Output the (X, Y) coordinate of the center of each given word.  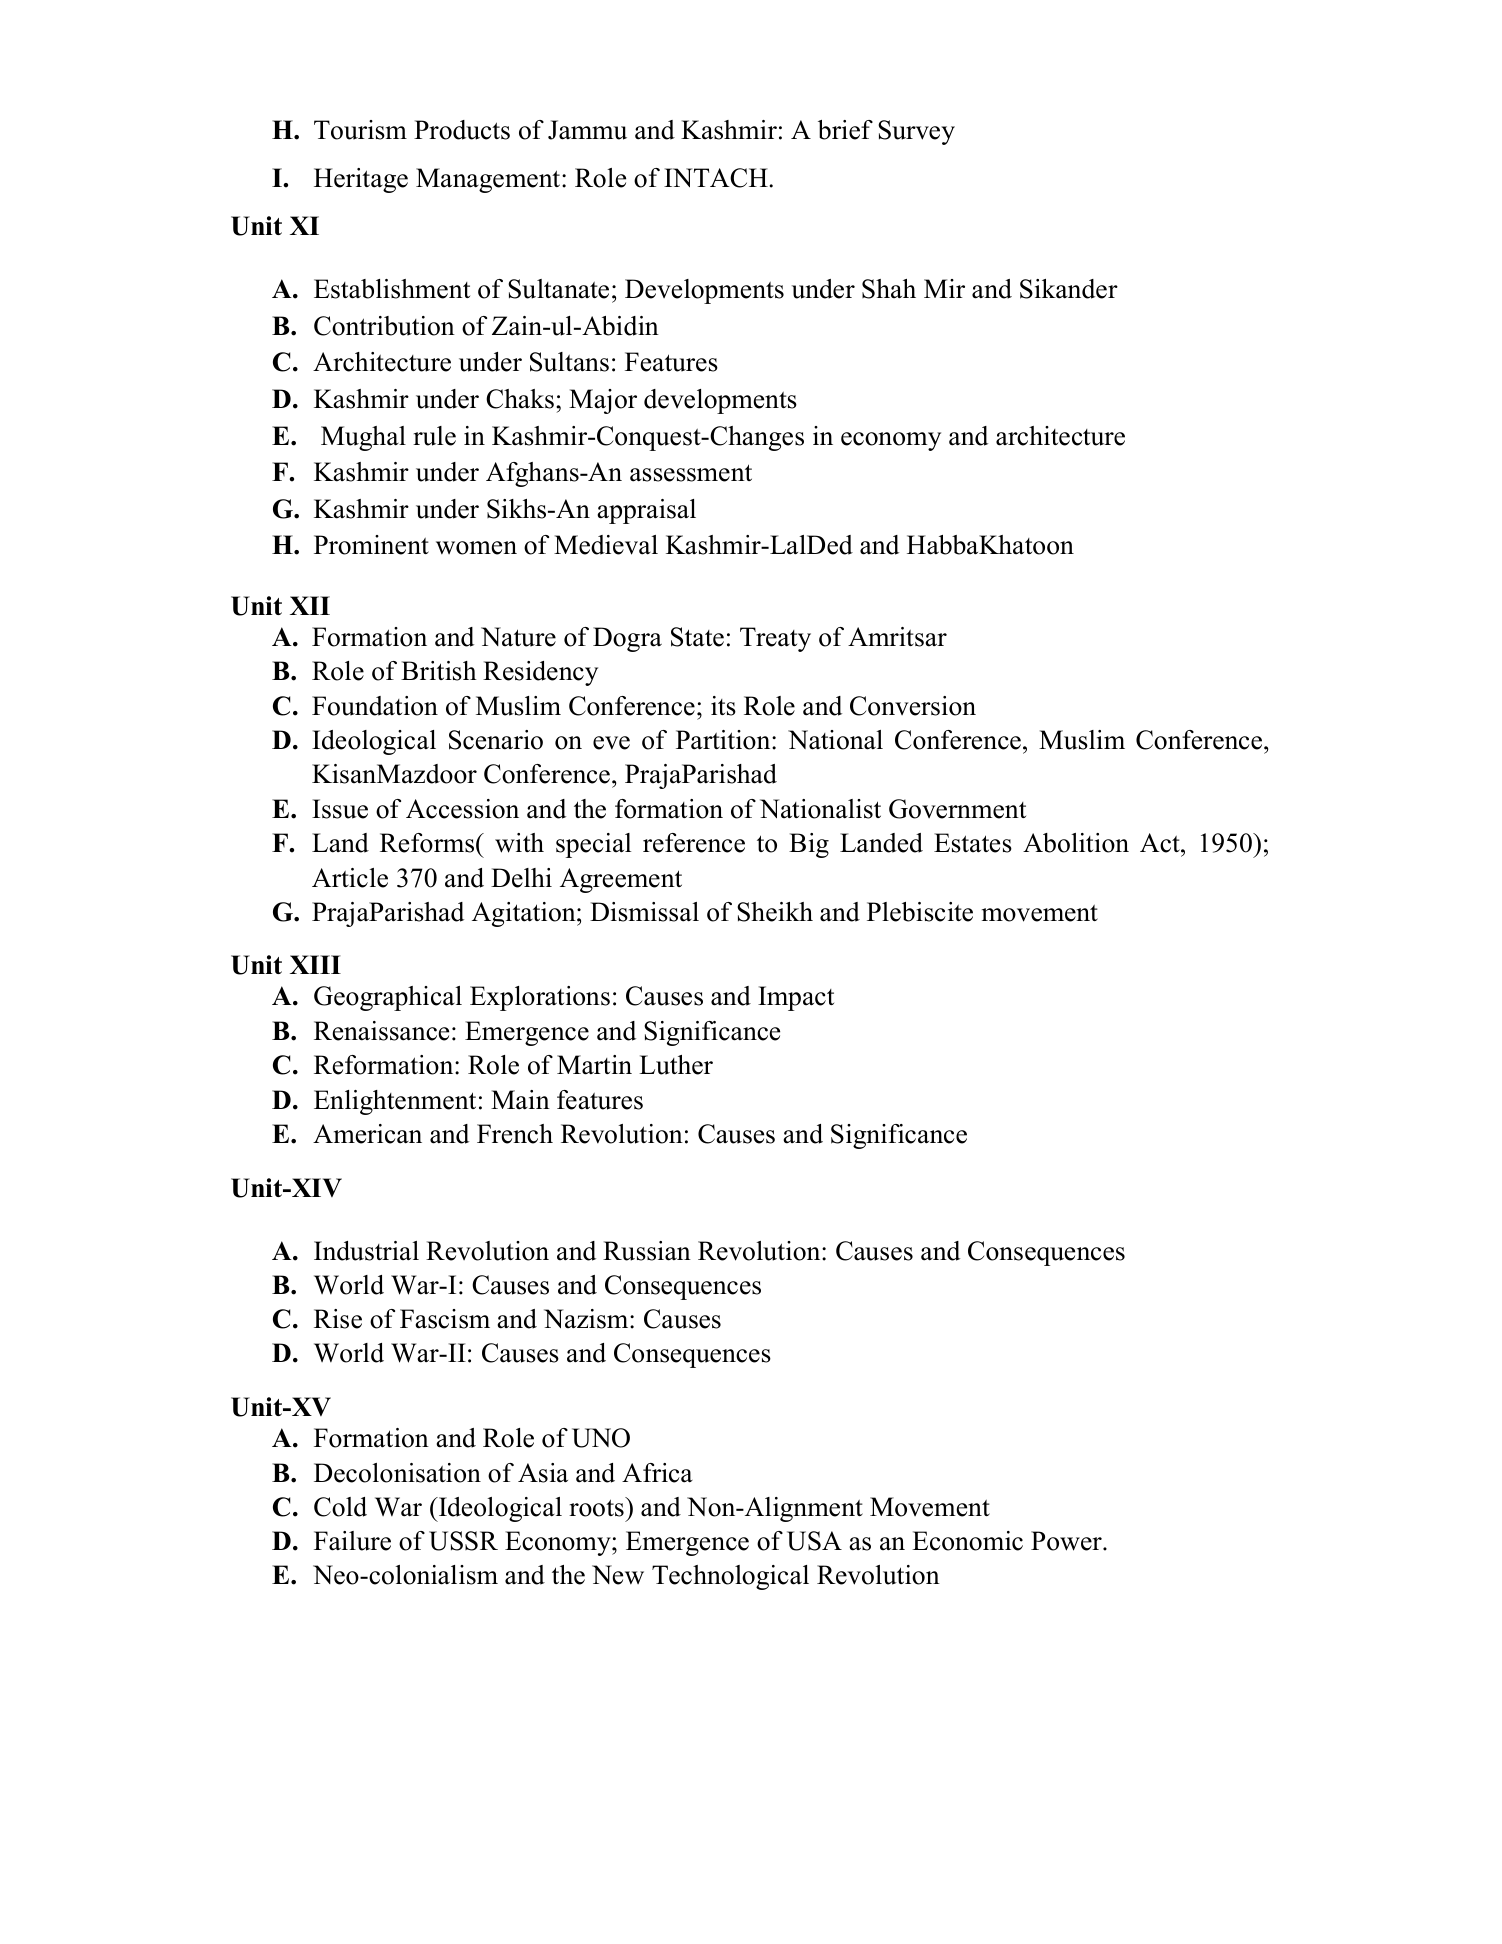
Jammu (587, 130)
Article (350, 878)
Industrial (366, 1251)
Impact (796, 998)
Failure (352, 1541)
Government (957, 809)
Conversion (913, 706)
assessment (691, 473)
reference (694, 843)
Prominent (371, 545)
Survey (916, 132)
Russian (647, 1251)
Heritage (361, 180)
